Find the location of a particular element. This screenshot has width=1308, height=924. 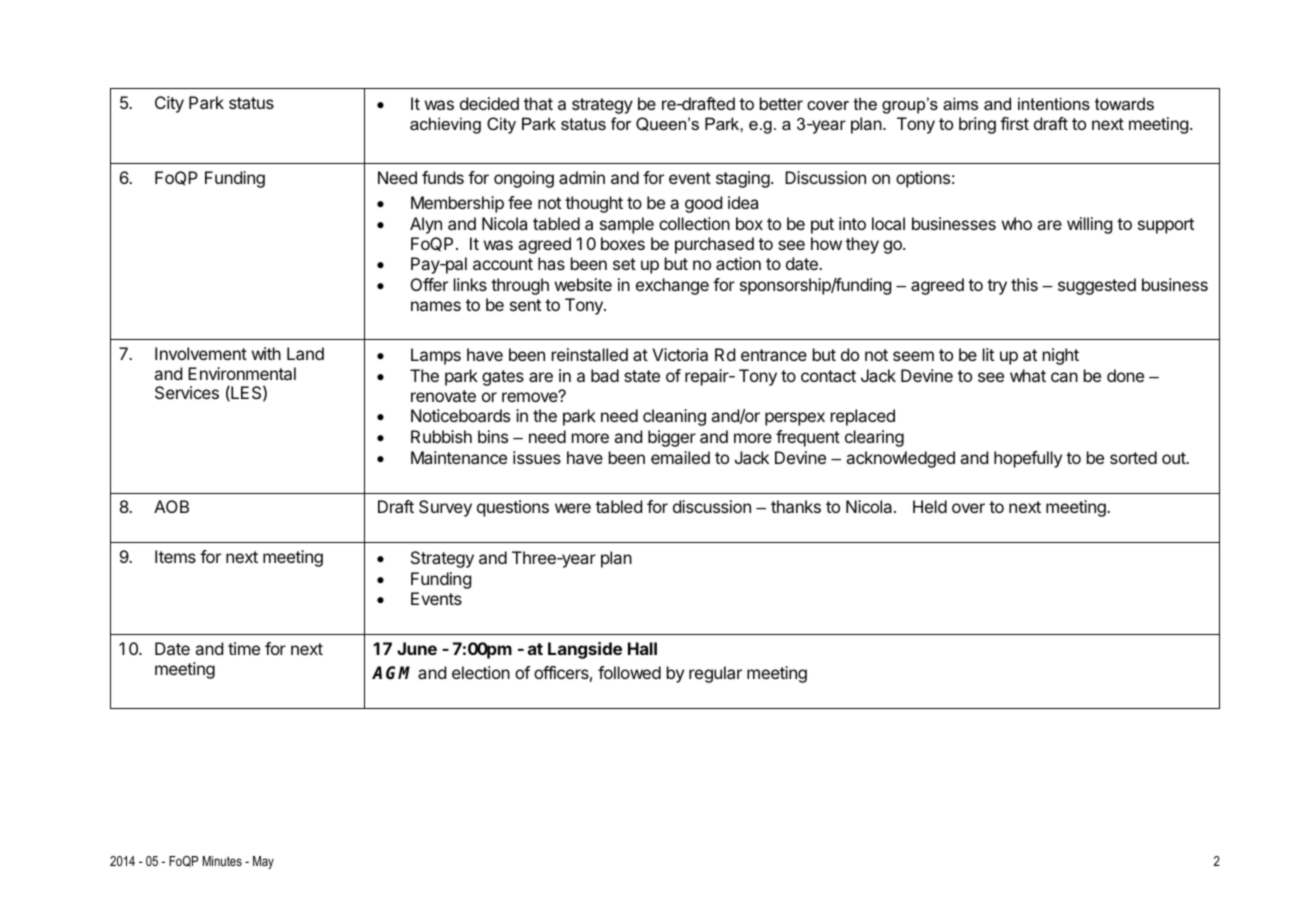

regular is located at coordinates (715, 674).
